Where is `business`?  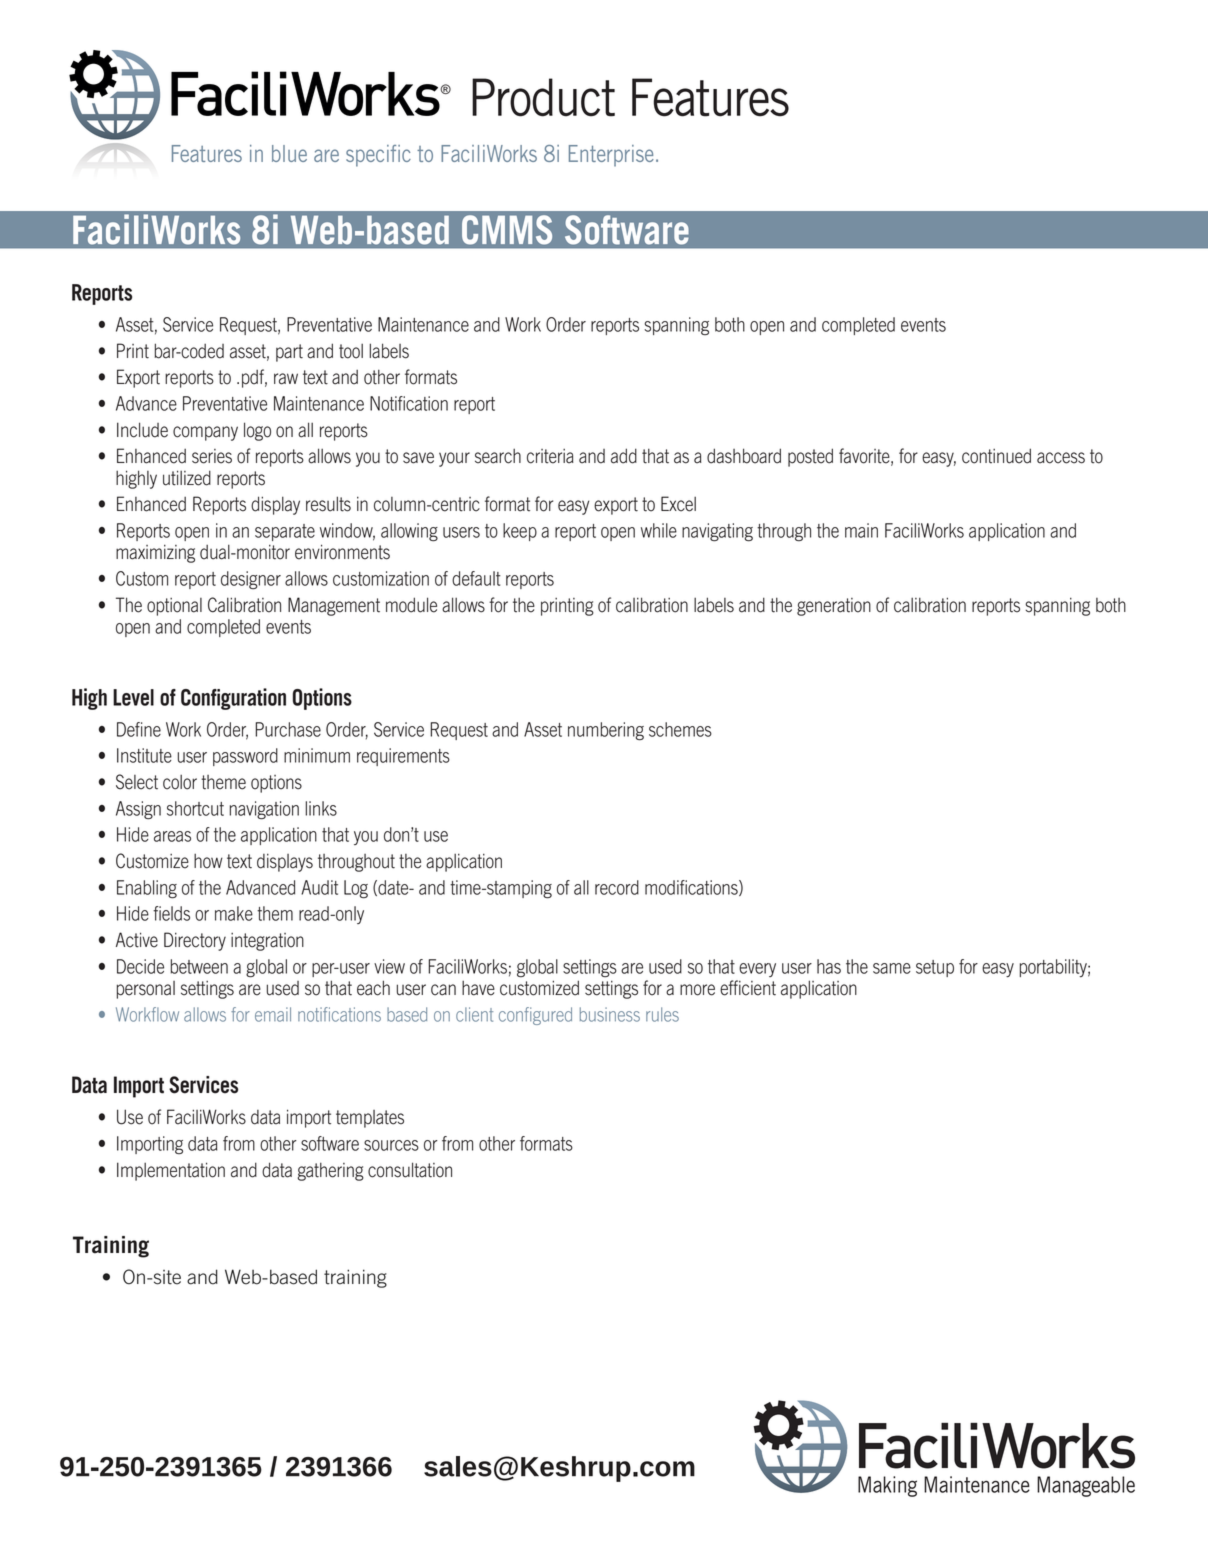 business is located at coordinates (610, 1014).
